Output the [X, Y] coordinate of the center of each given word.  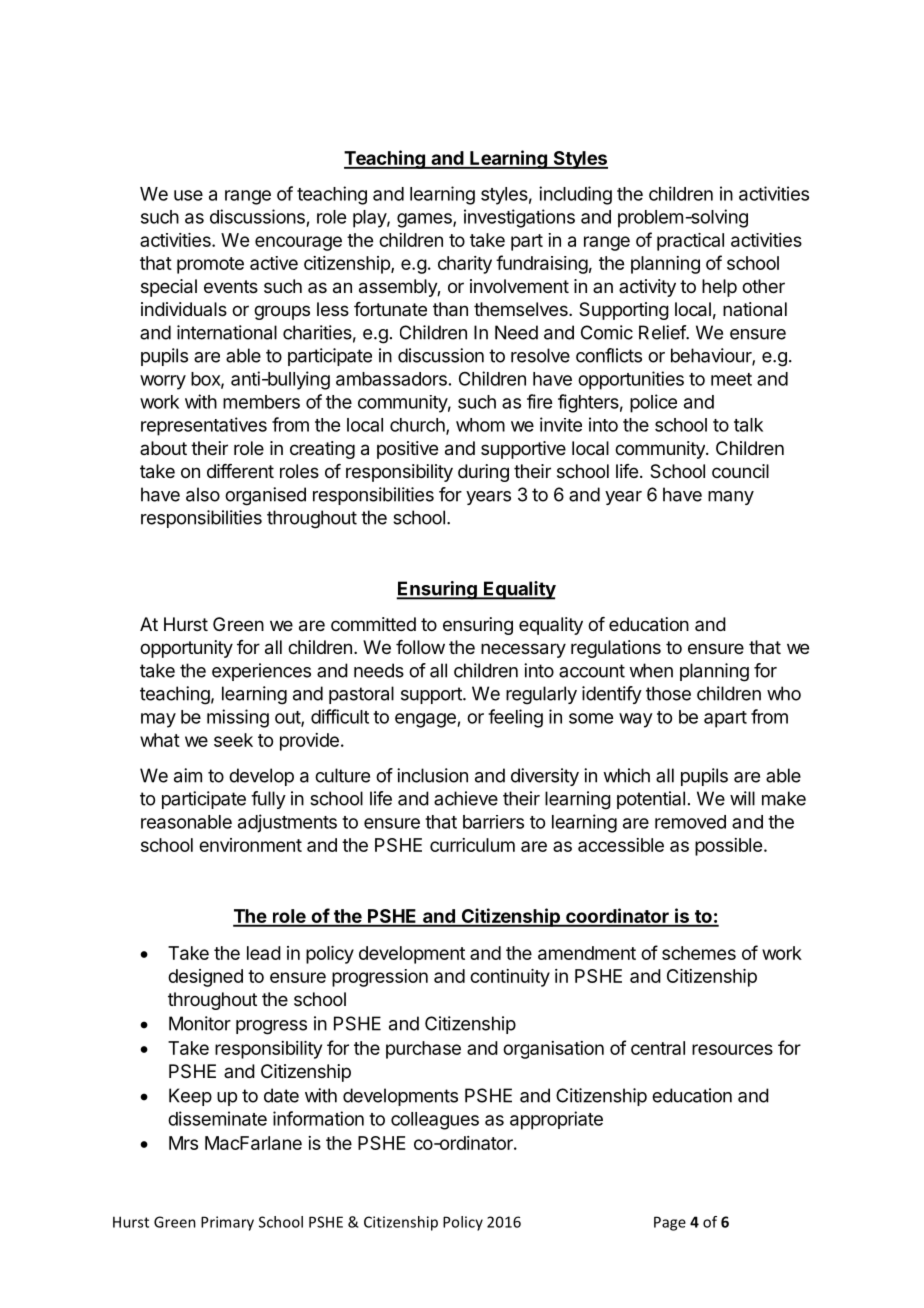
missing [238, 718]
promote [210, 265]
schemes [699, 953]
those [668, 693]
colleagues [435, 1121]
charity [465, 265]
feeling [515, 718]
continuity [510, 978]
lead [264, 953]
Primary [227, 1223]
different [240, 471]
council [740, 471]
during [483, 473]
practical [690, 242]
